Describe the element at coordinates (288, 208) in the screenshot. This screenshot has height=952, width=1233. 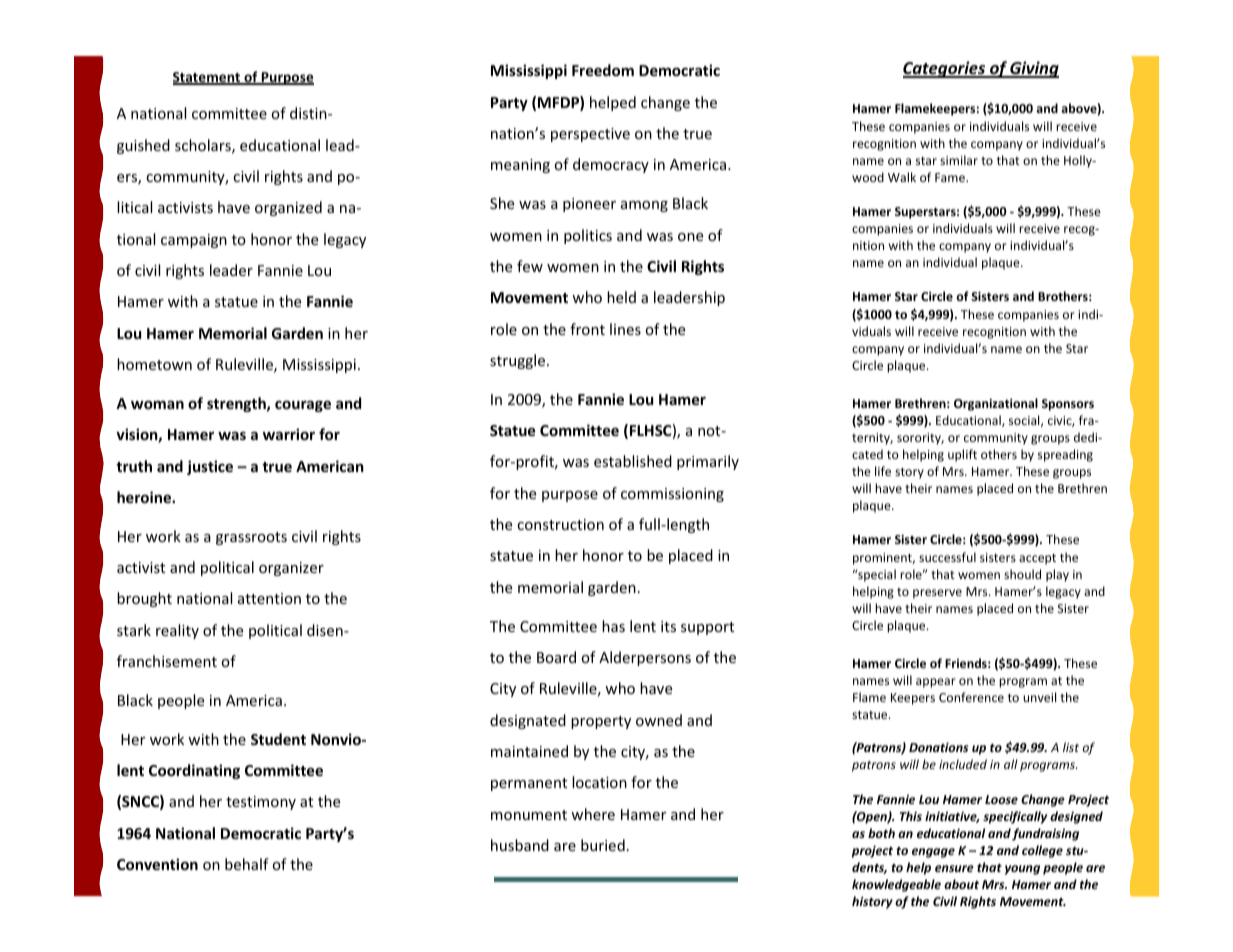
I see `organized` at that location.
